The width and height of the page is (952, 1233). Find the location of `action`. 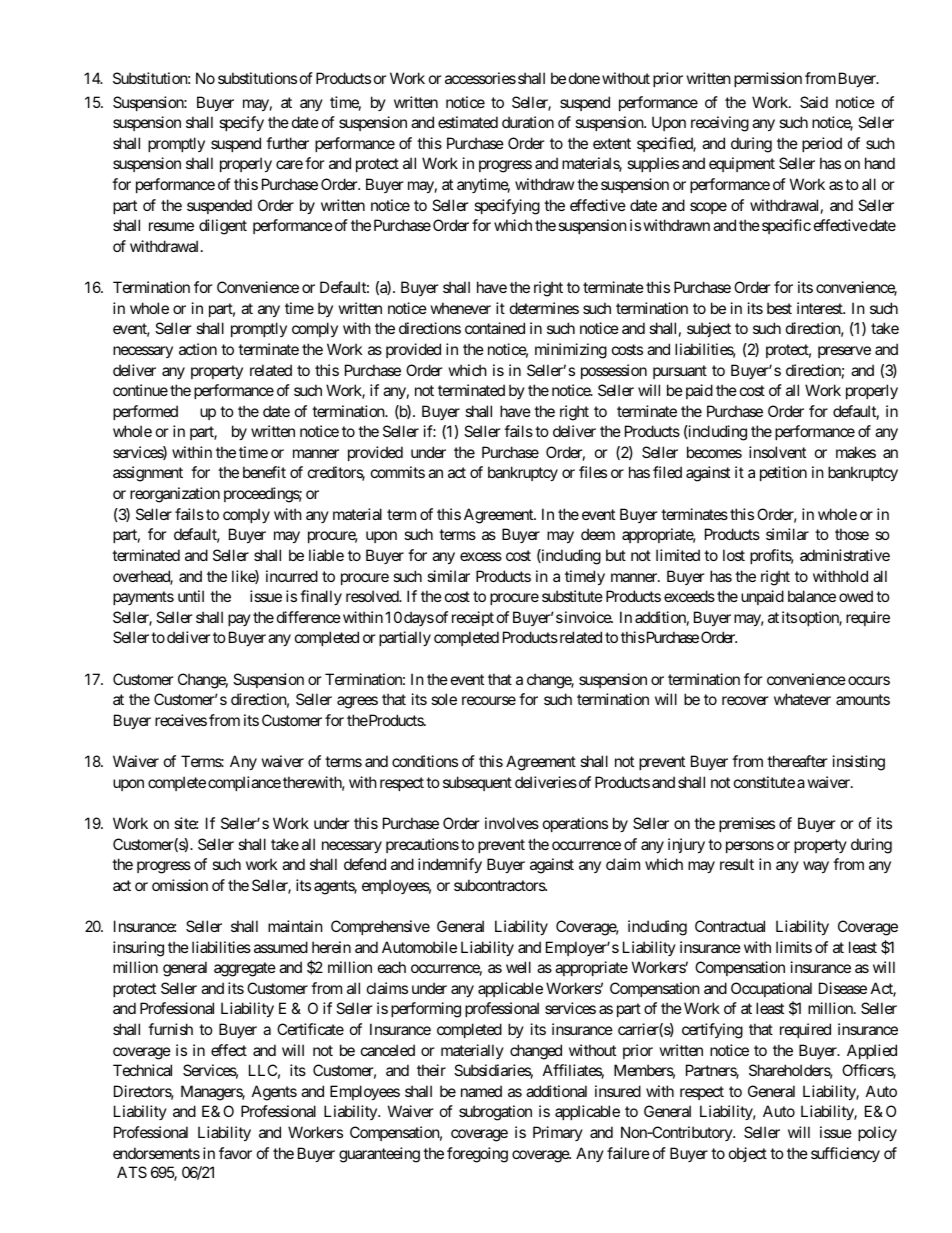

action is located at coordinates (198, 349).
